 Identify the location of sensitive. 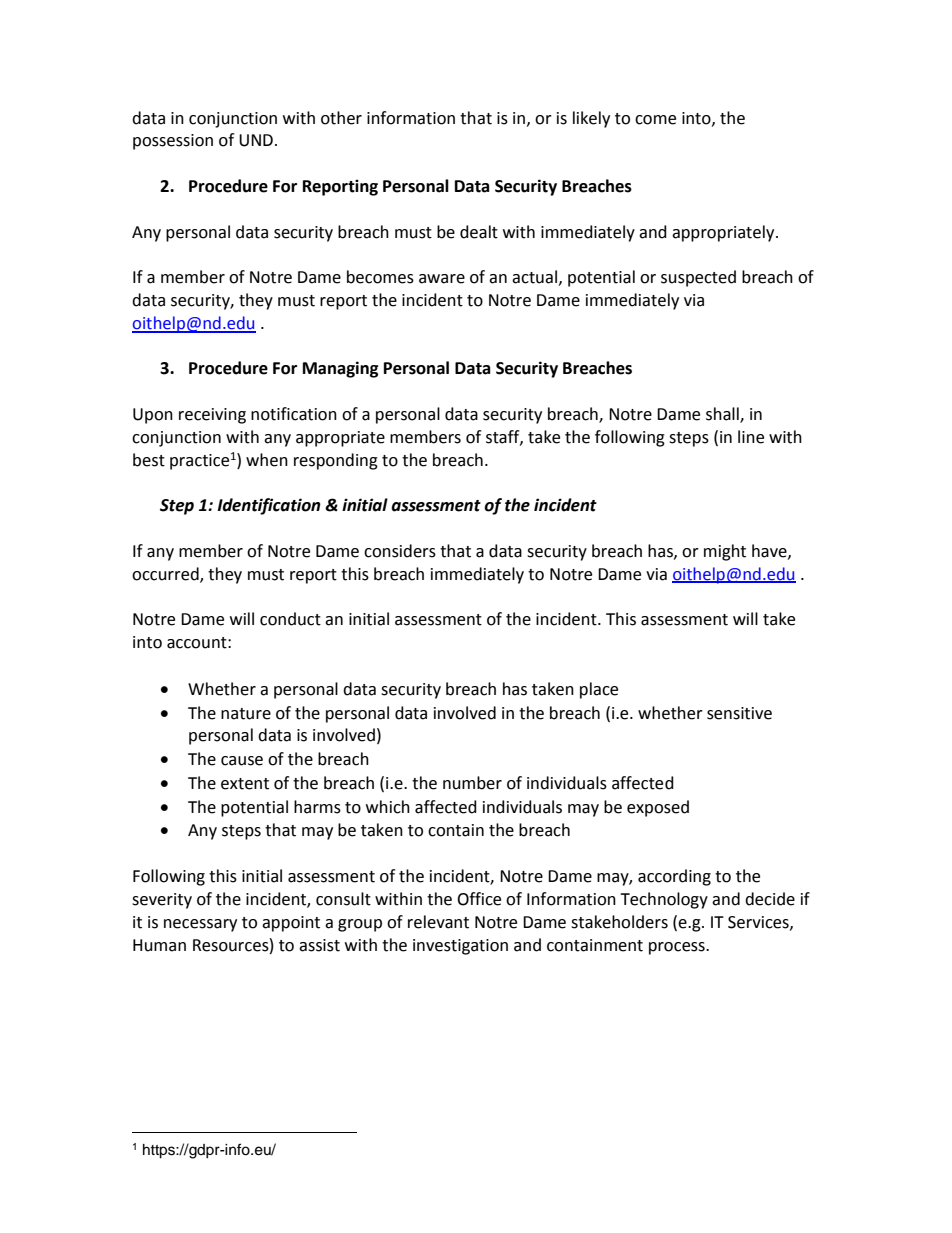
(739, 713).
